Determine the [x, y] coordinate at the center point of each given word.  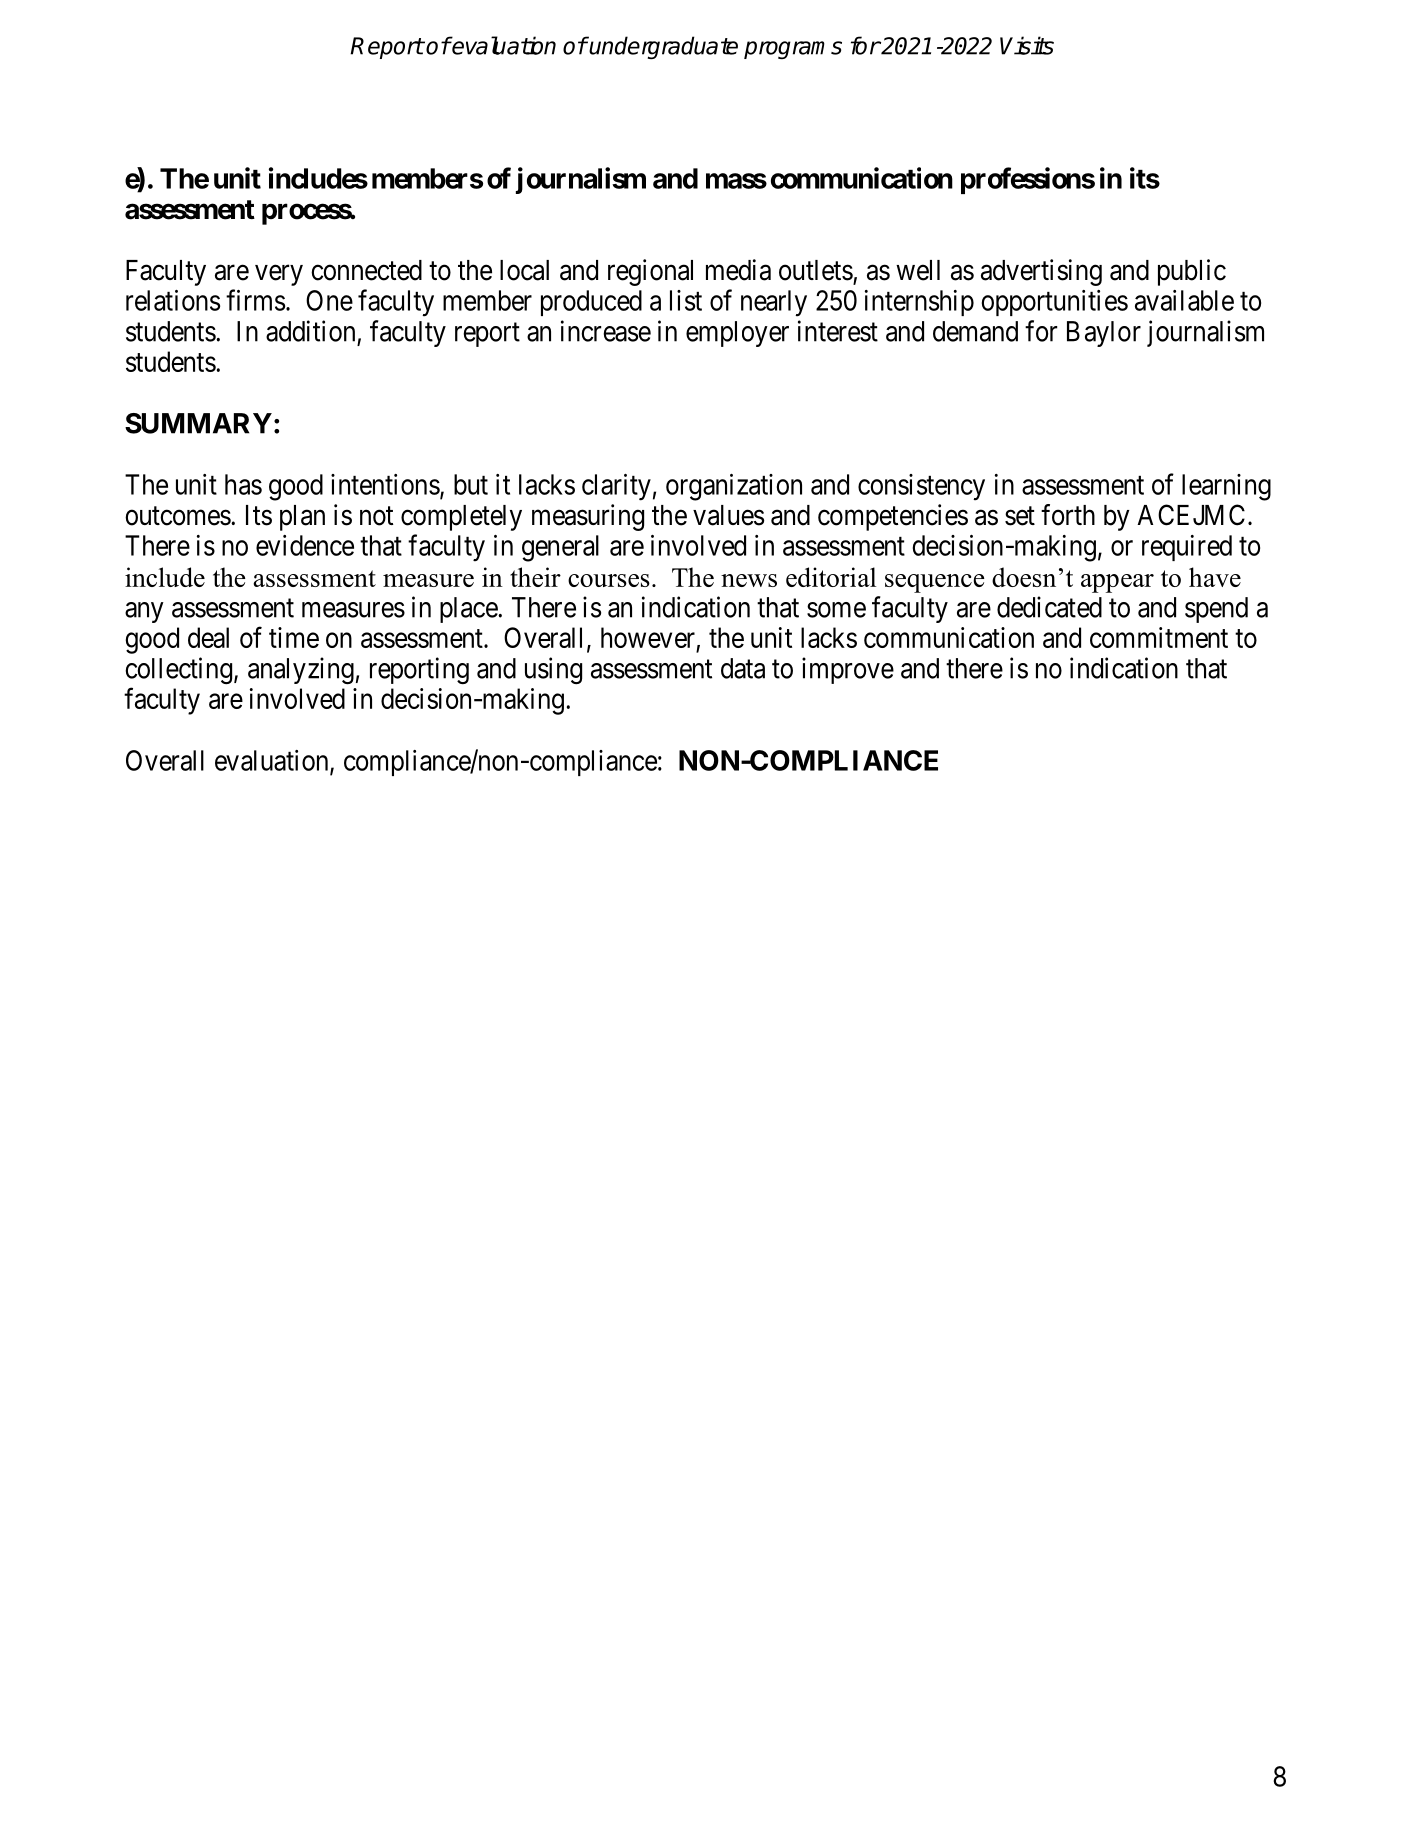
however [648, 637]
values [728, 515]
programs [793, 50]
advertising [1041, 272]
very [279, 275]
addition [310, 331]
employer [737, 334]
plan [302, 518]
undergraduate [663, 47]
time [294, 637]
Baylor [1104, 334]
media [738, 270]
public [1192, 272]
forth [1068, 515]
